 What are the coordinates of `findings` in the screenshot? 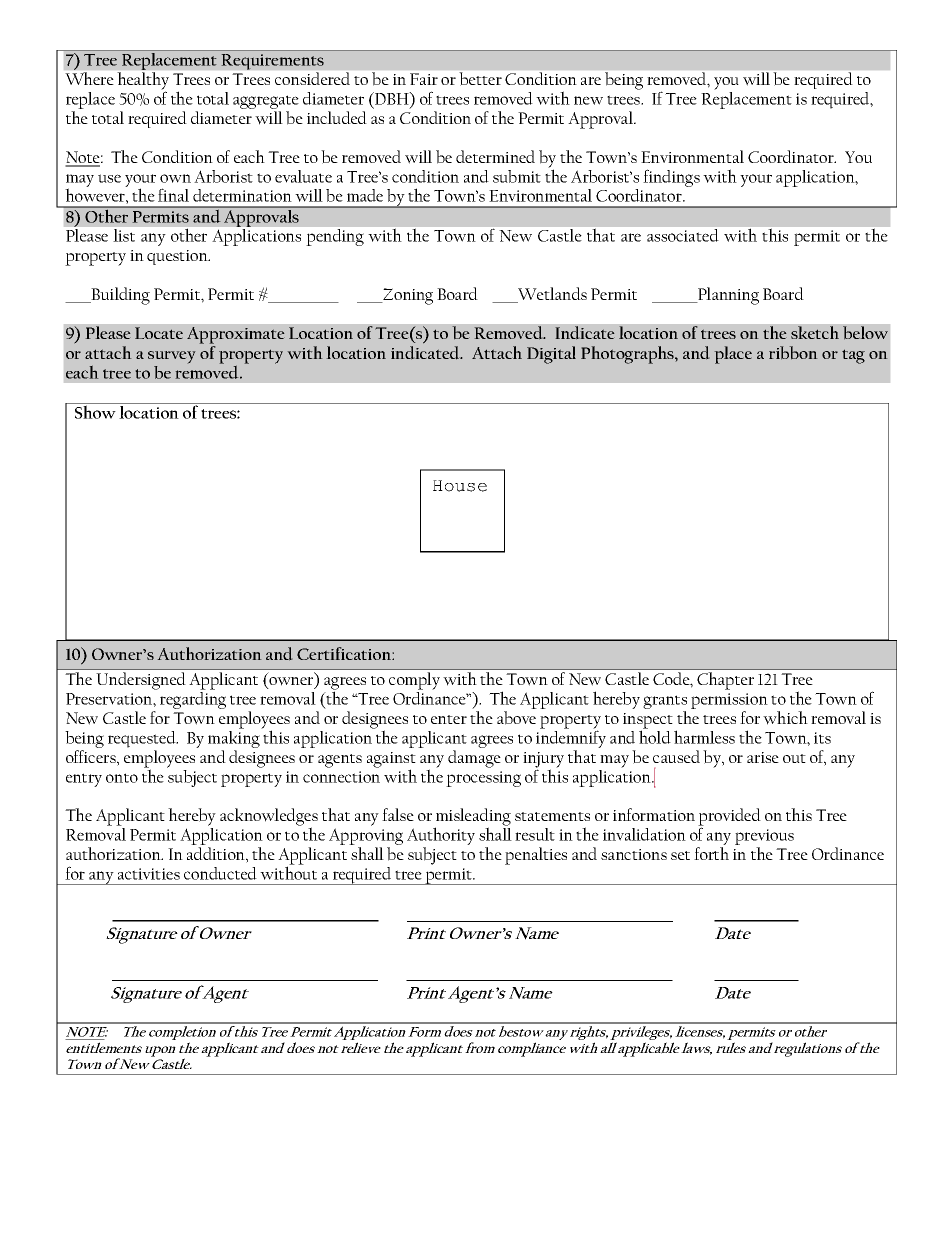 It's located at (671, 178).
